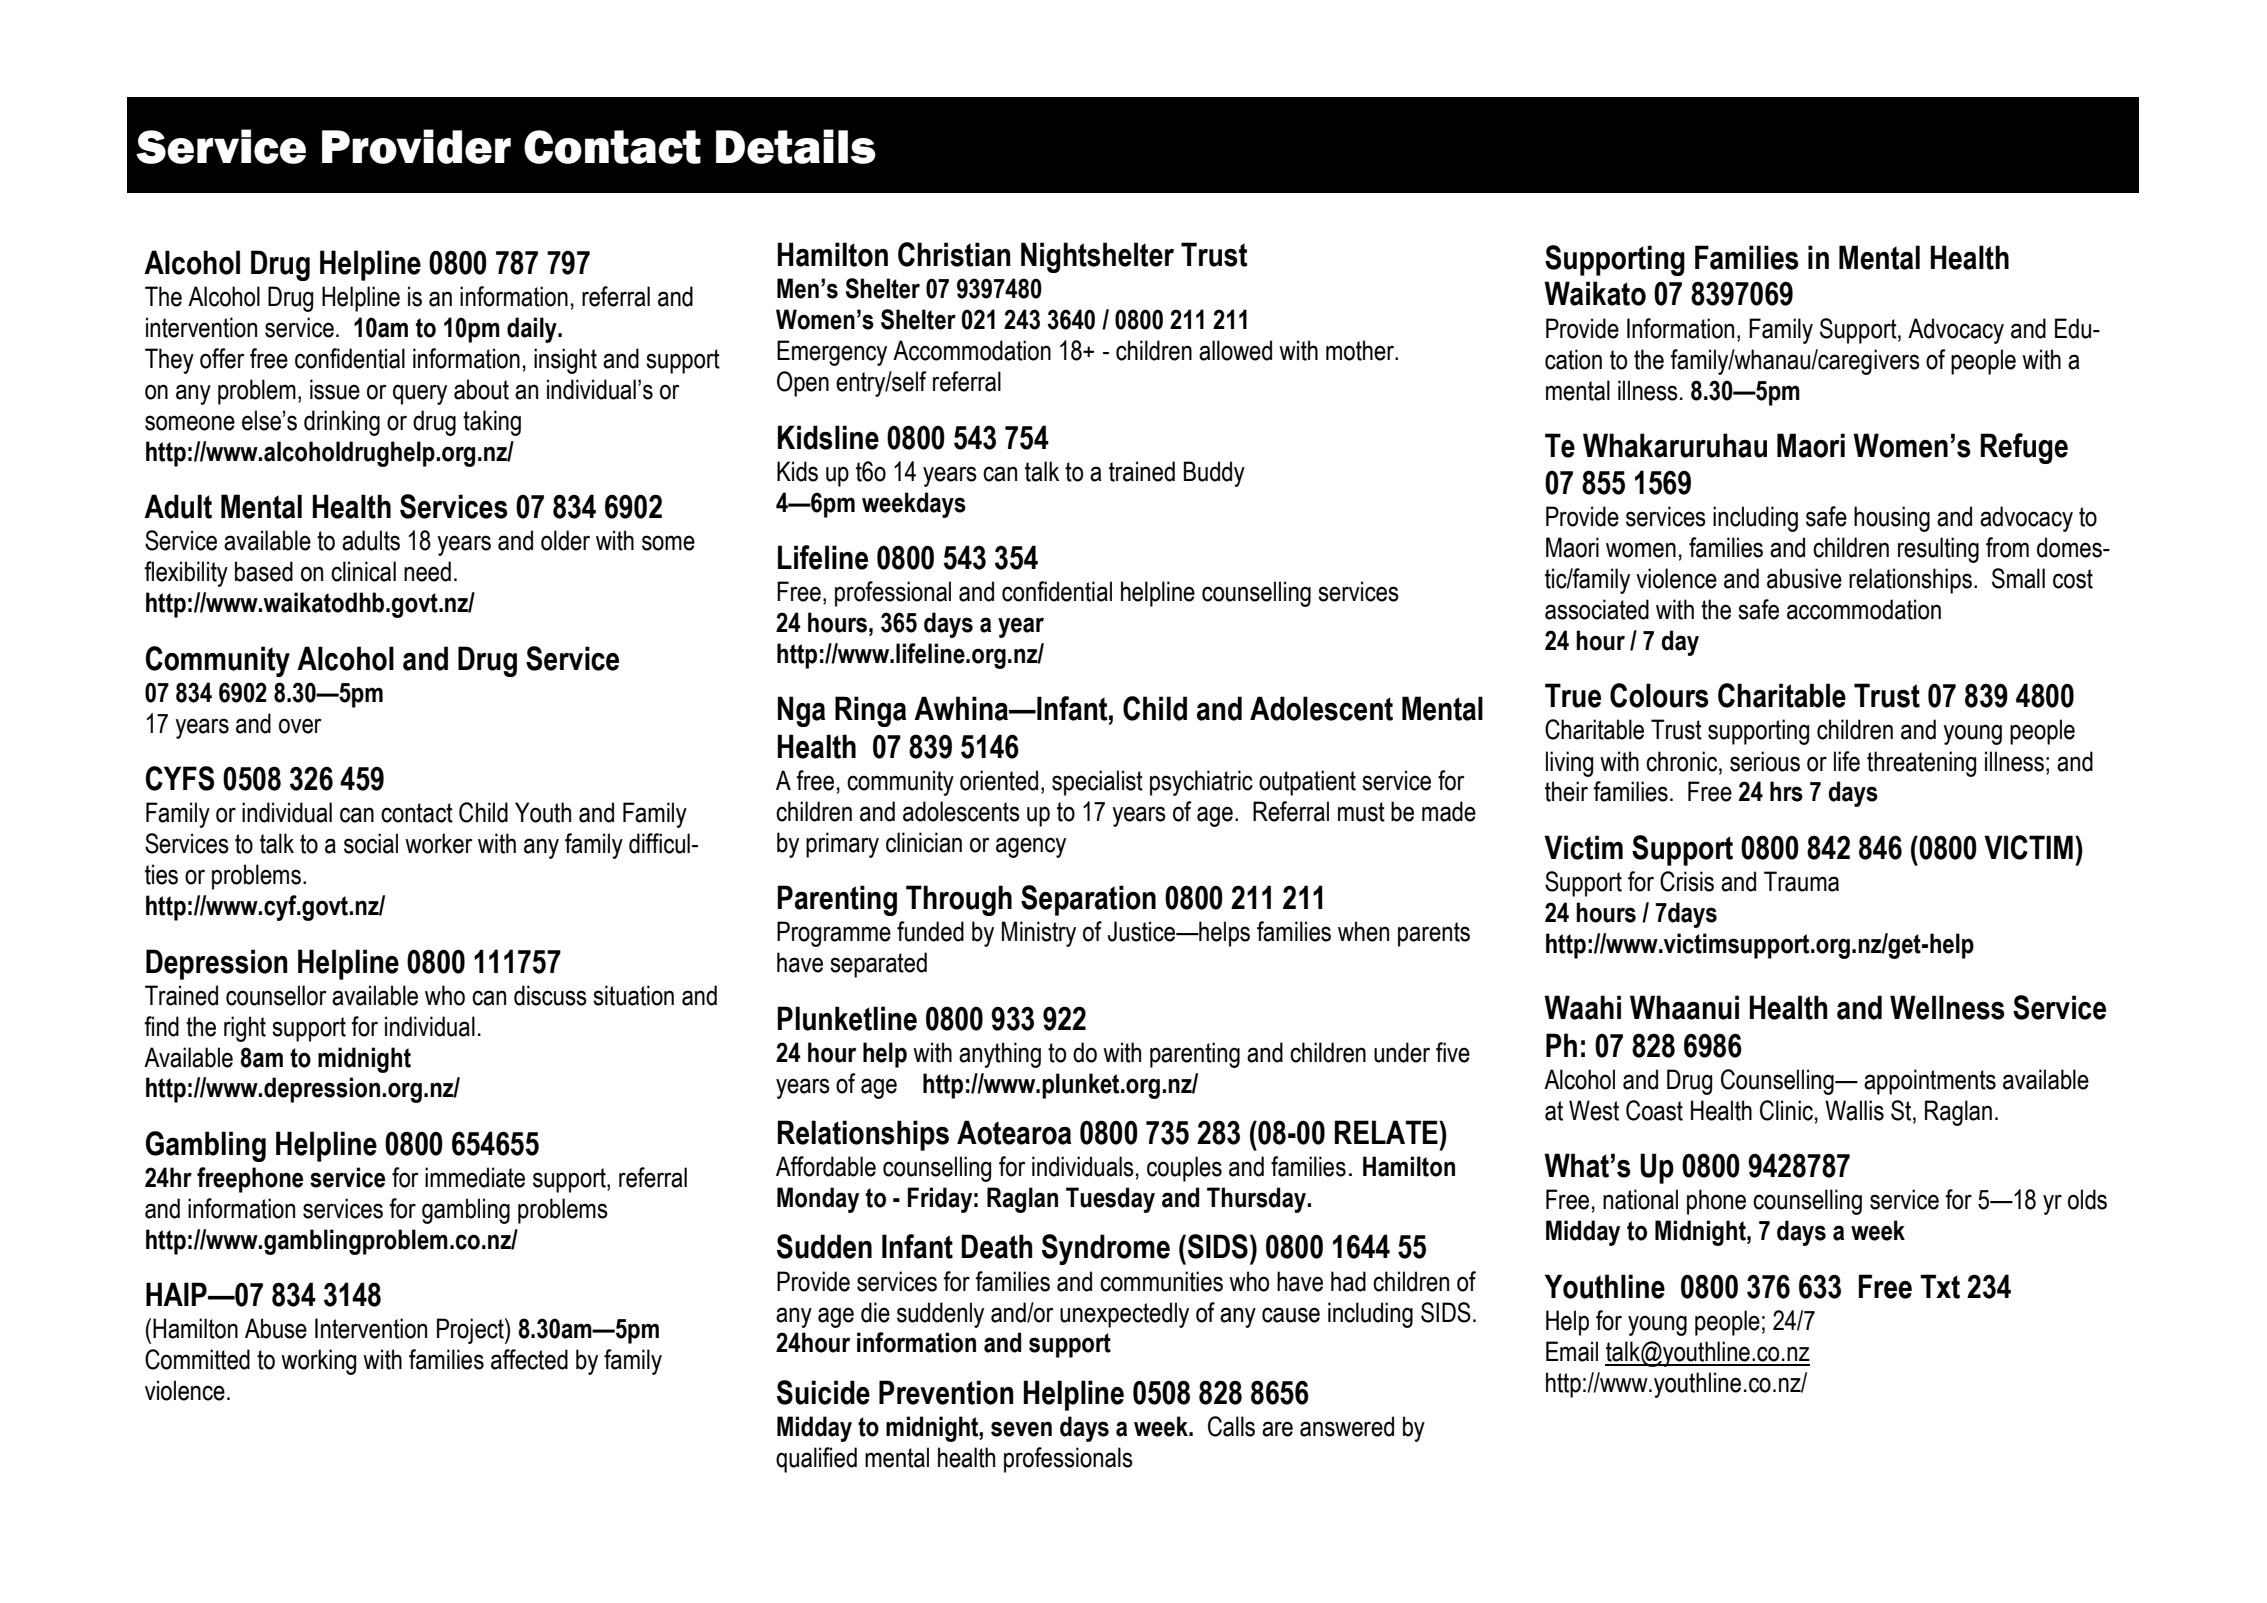 The height and width of the screenshot is (1603, 2267). I want to click on Email, so click(1572, 1351).
